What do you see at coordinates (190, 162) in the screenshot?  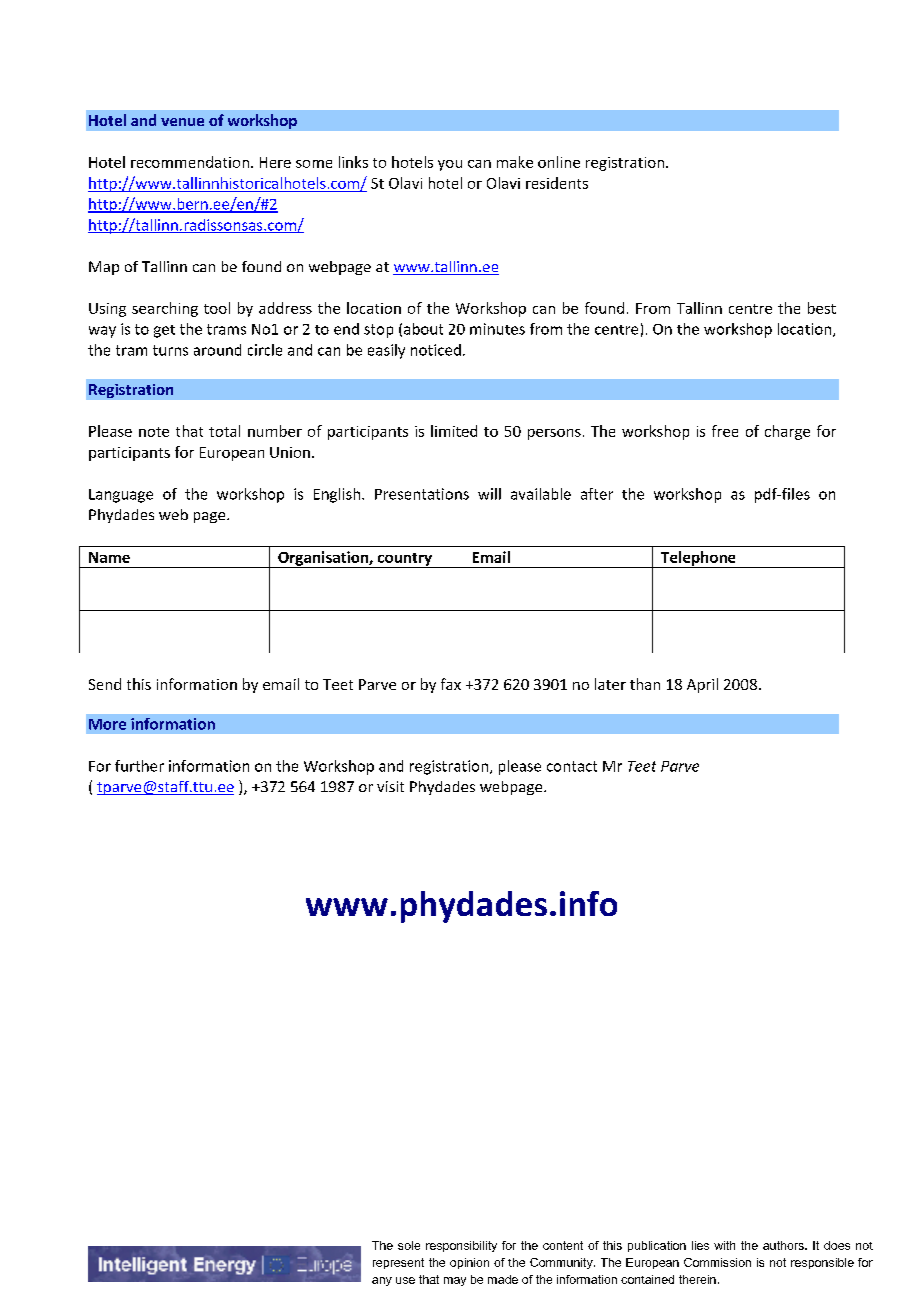 I see `recommendation` at bounding box center [190, 162].
